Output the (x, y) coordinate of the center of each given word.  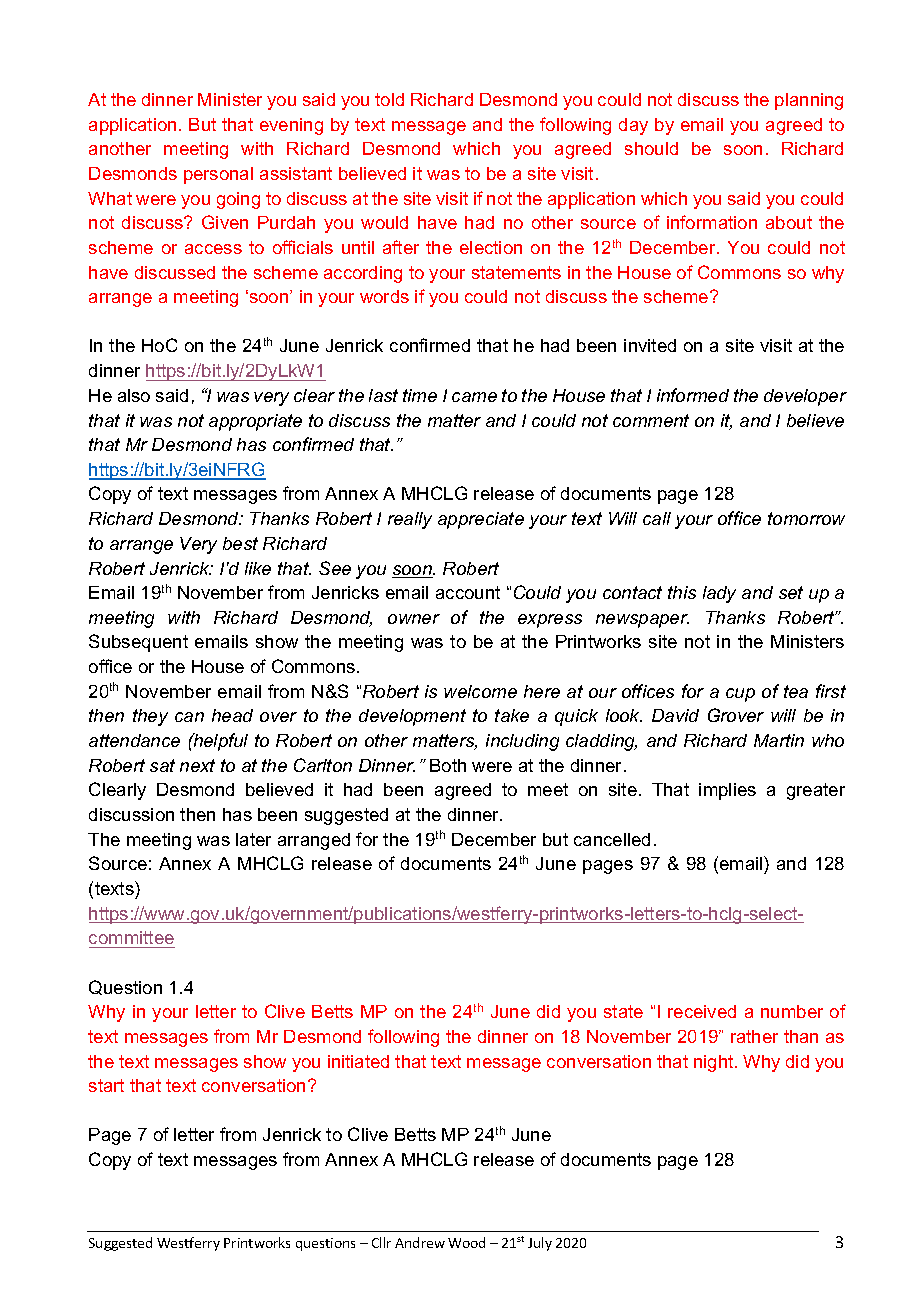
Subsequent (138, 643)
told (389, 99)
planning (809, 101)
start (106, 1085)
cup (740, 695)
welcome (480, 691)
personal (218, 175)
